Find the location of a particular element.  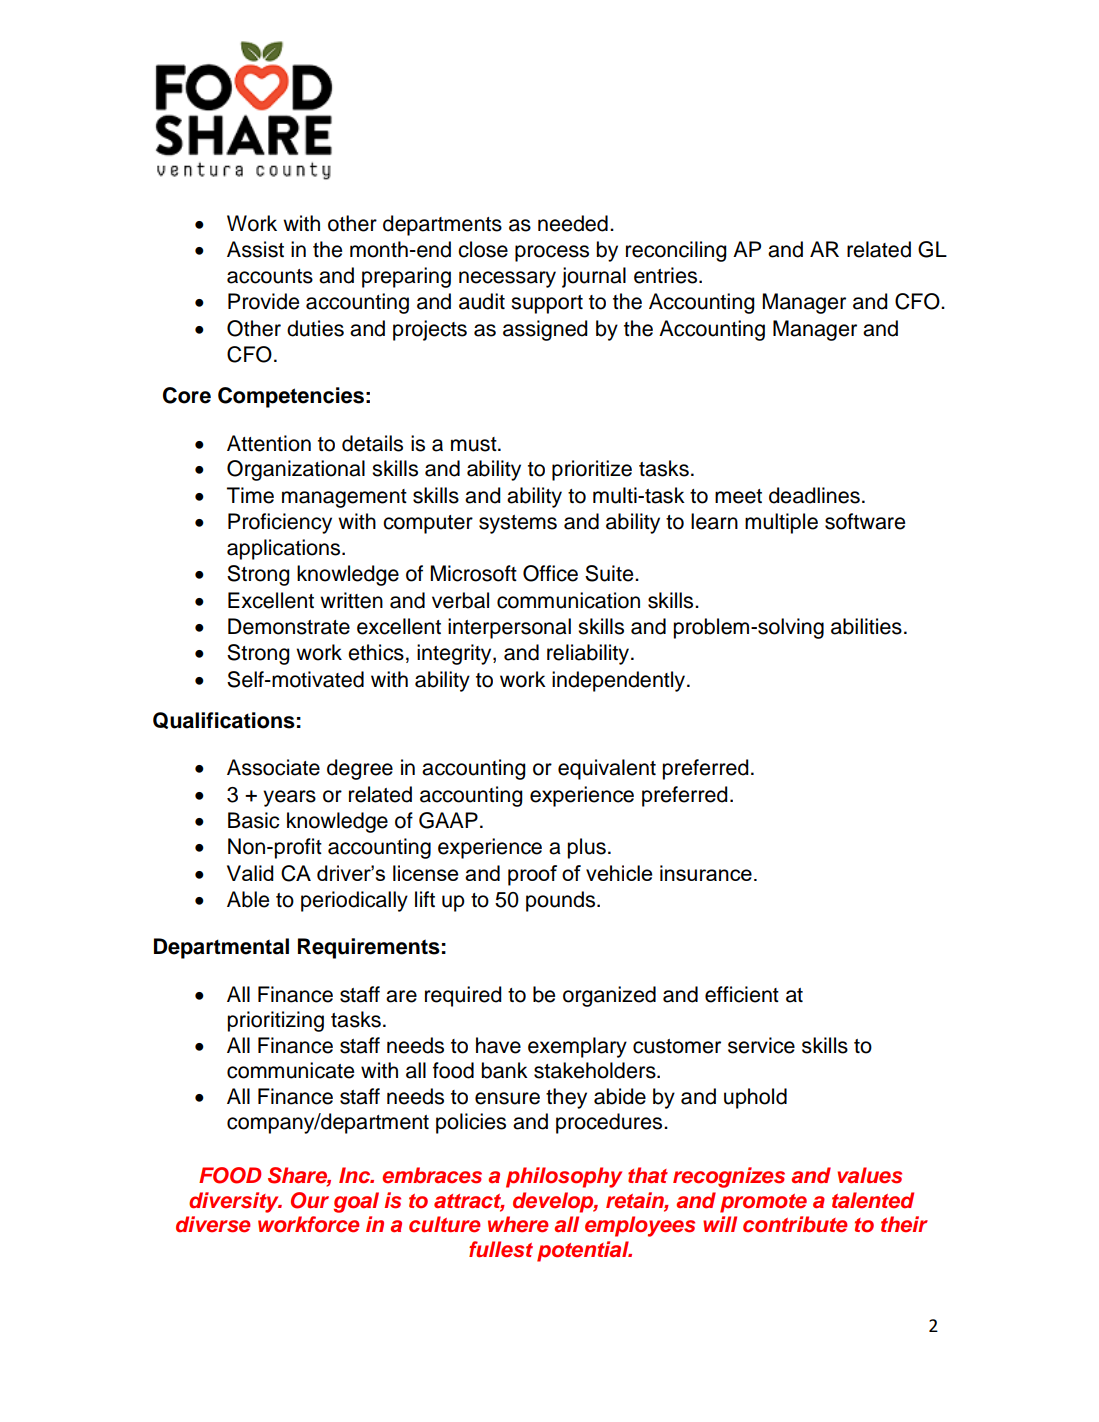

abilities is located at coordinates (866, 626).
